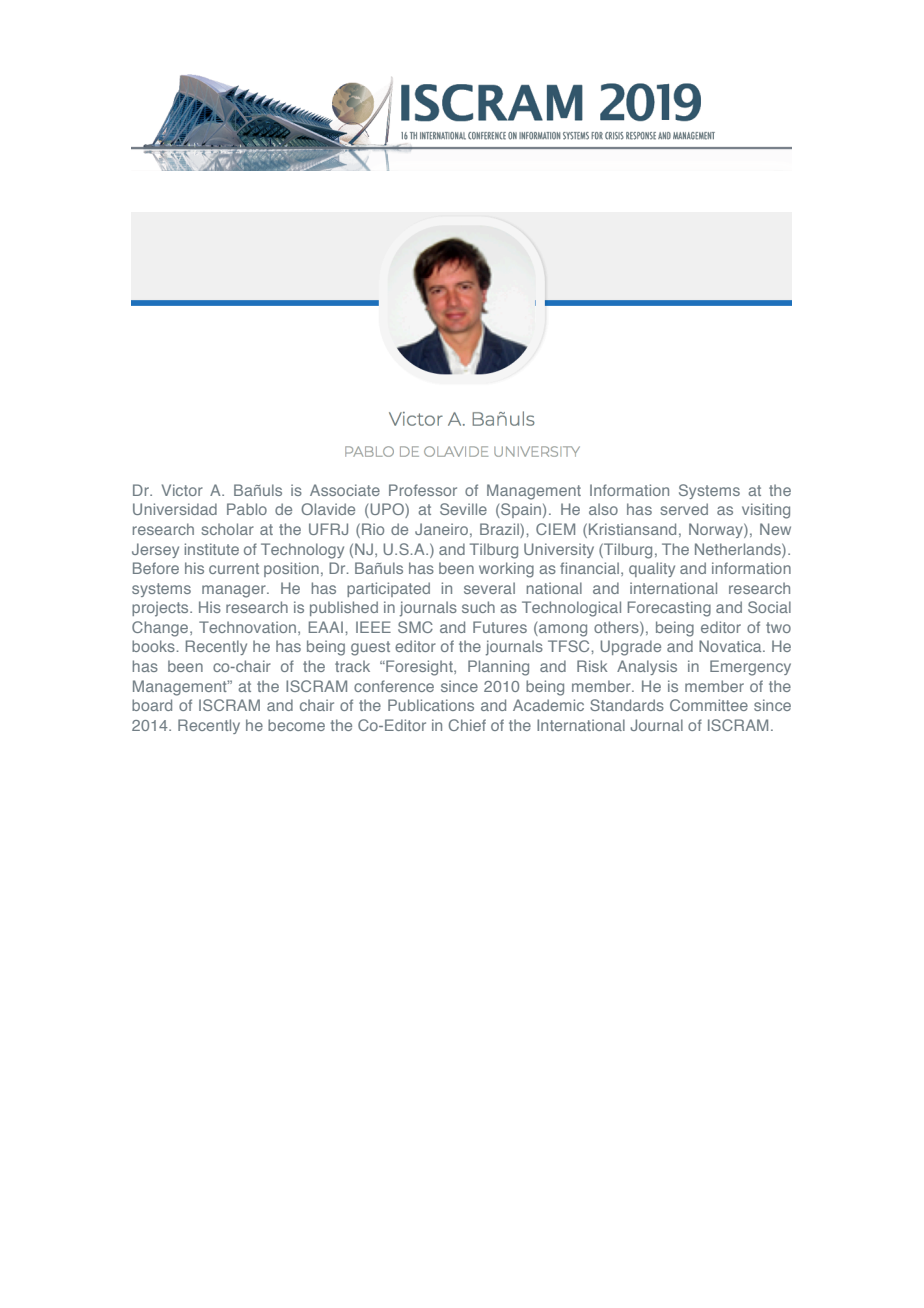 The image size is (924, 1308). I want to click on projects, so click(161, 609).
